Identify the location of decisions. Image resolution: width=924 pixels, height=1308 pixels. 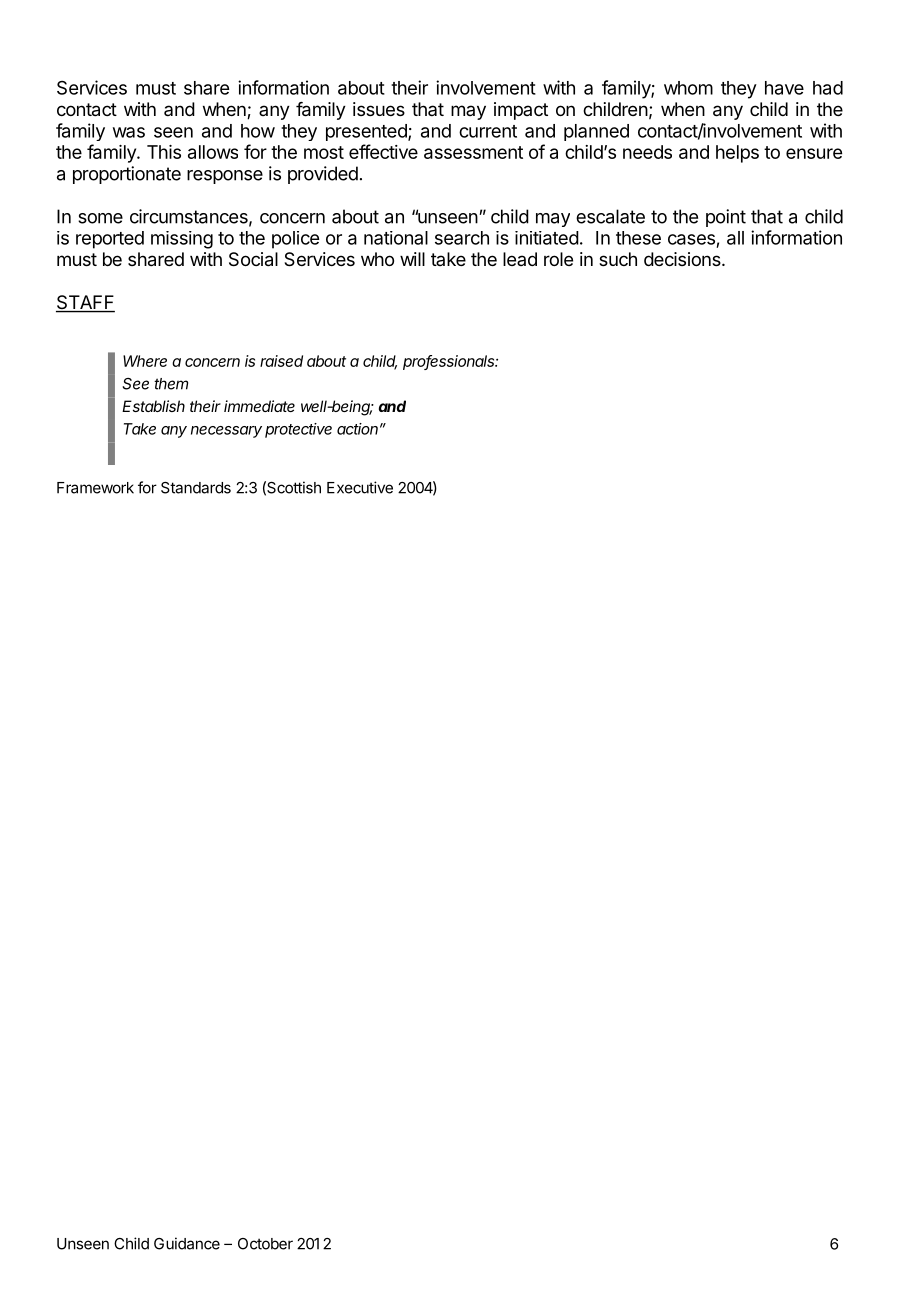
(683, 259).
